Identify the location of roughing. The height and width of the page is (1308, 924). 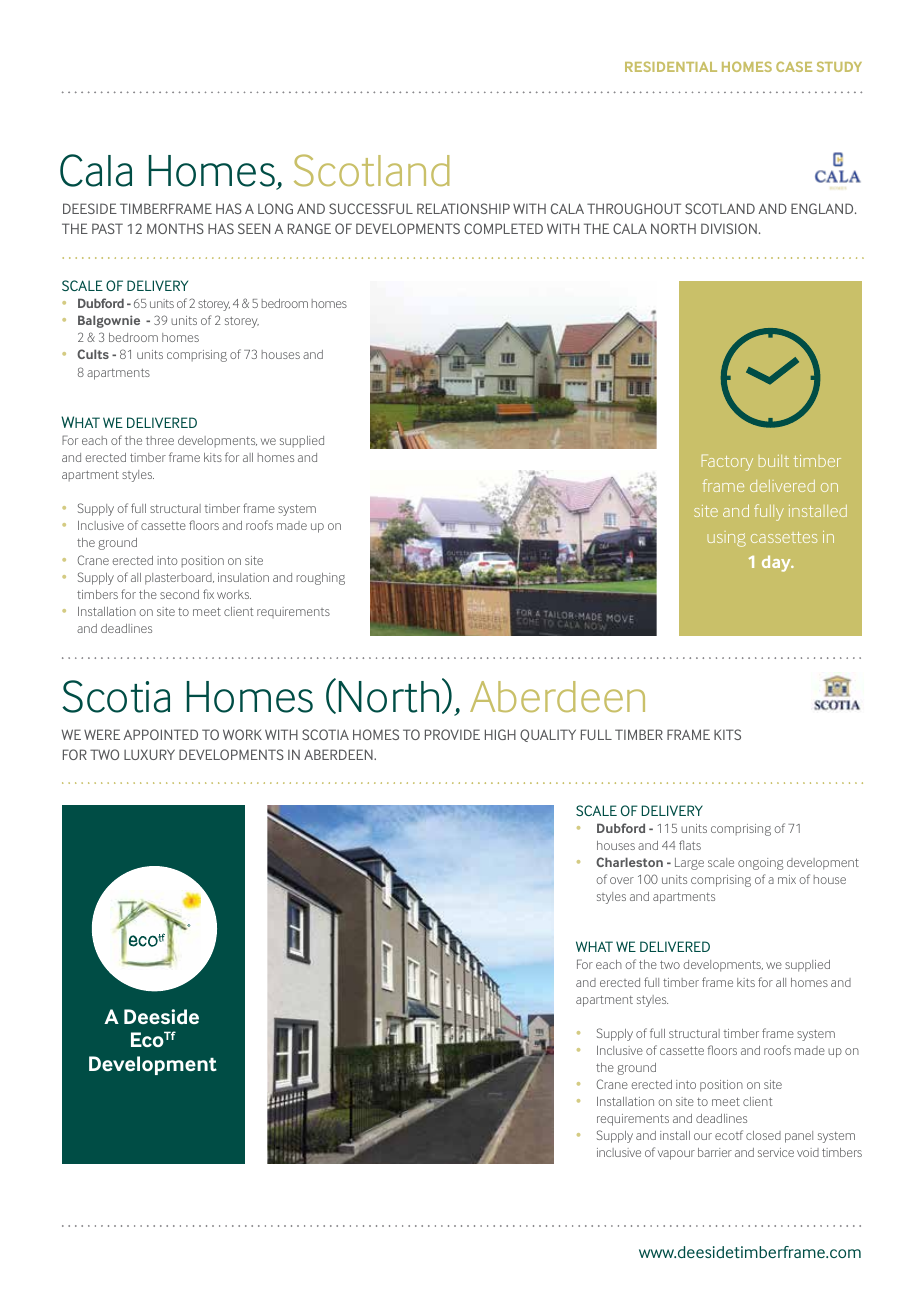
(321, 579).
